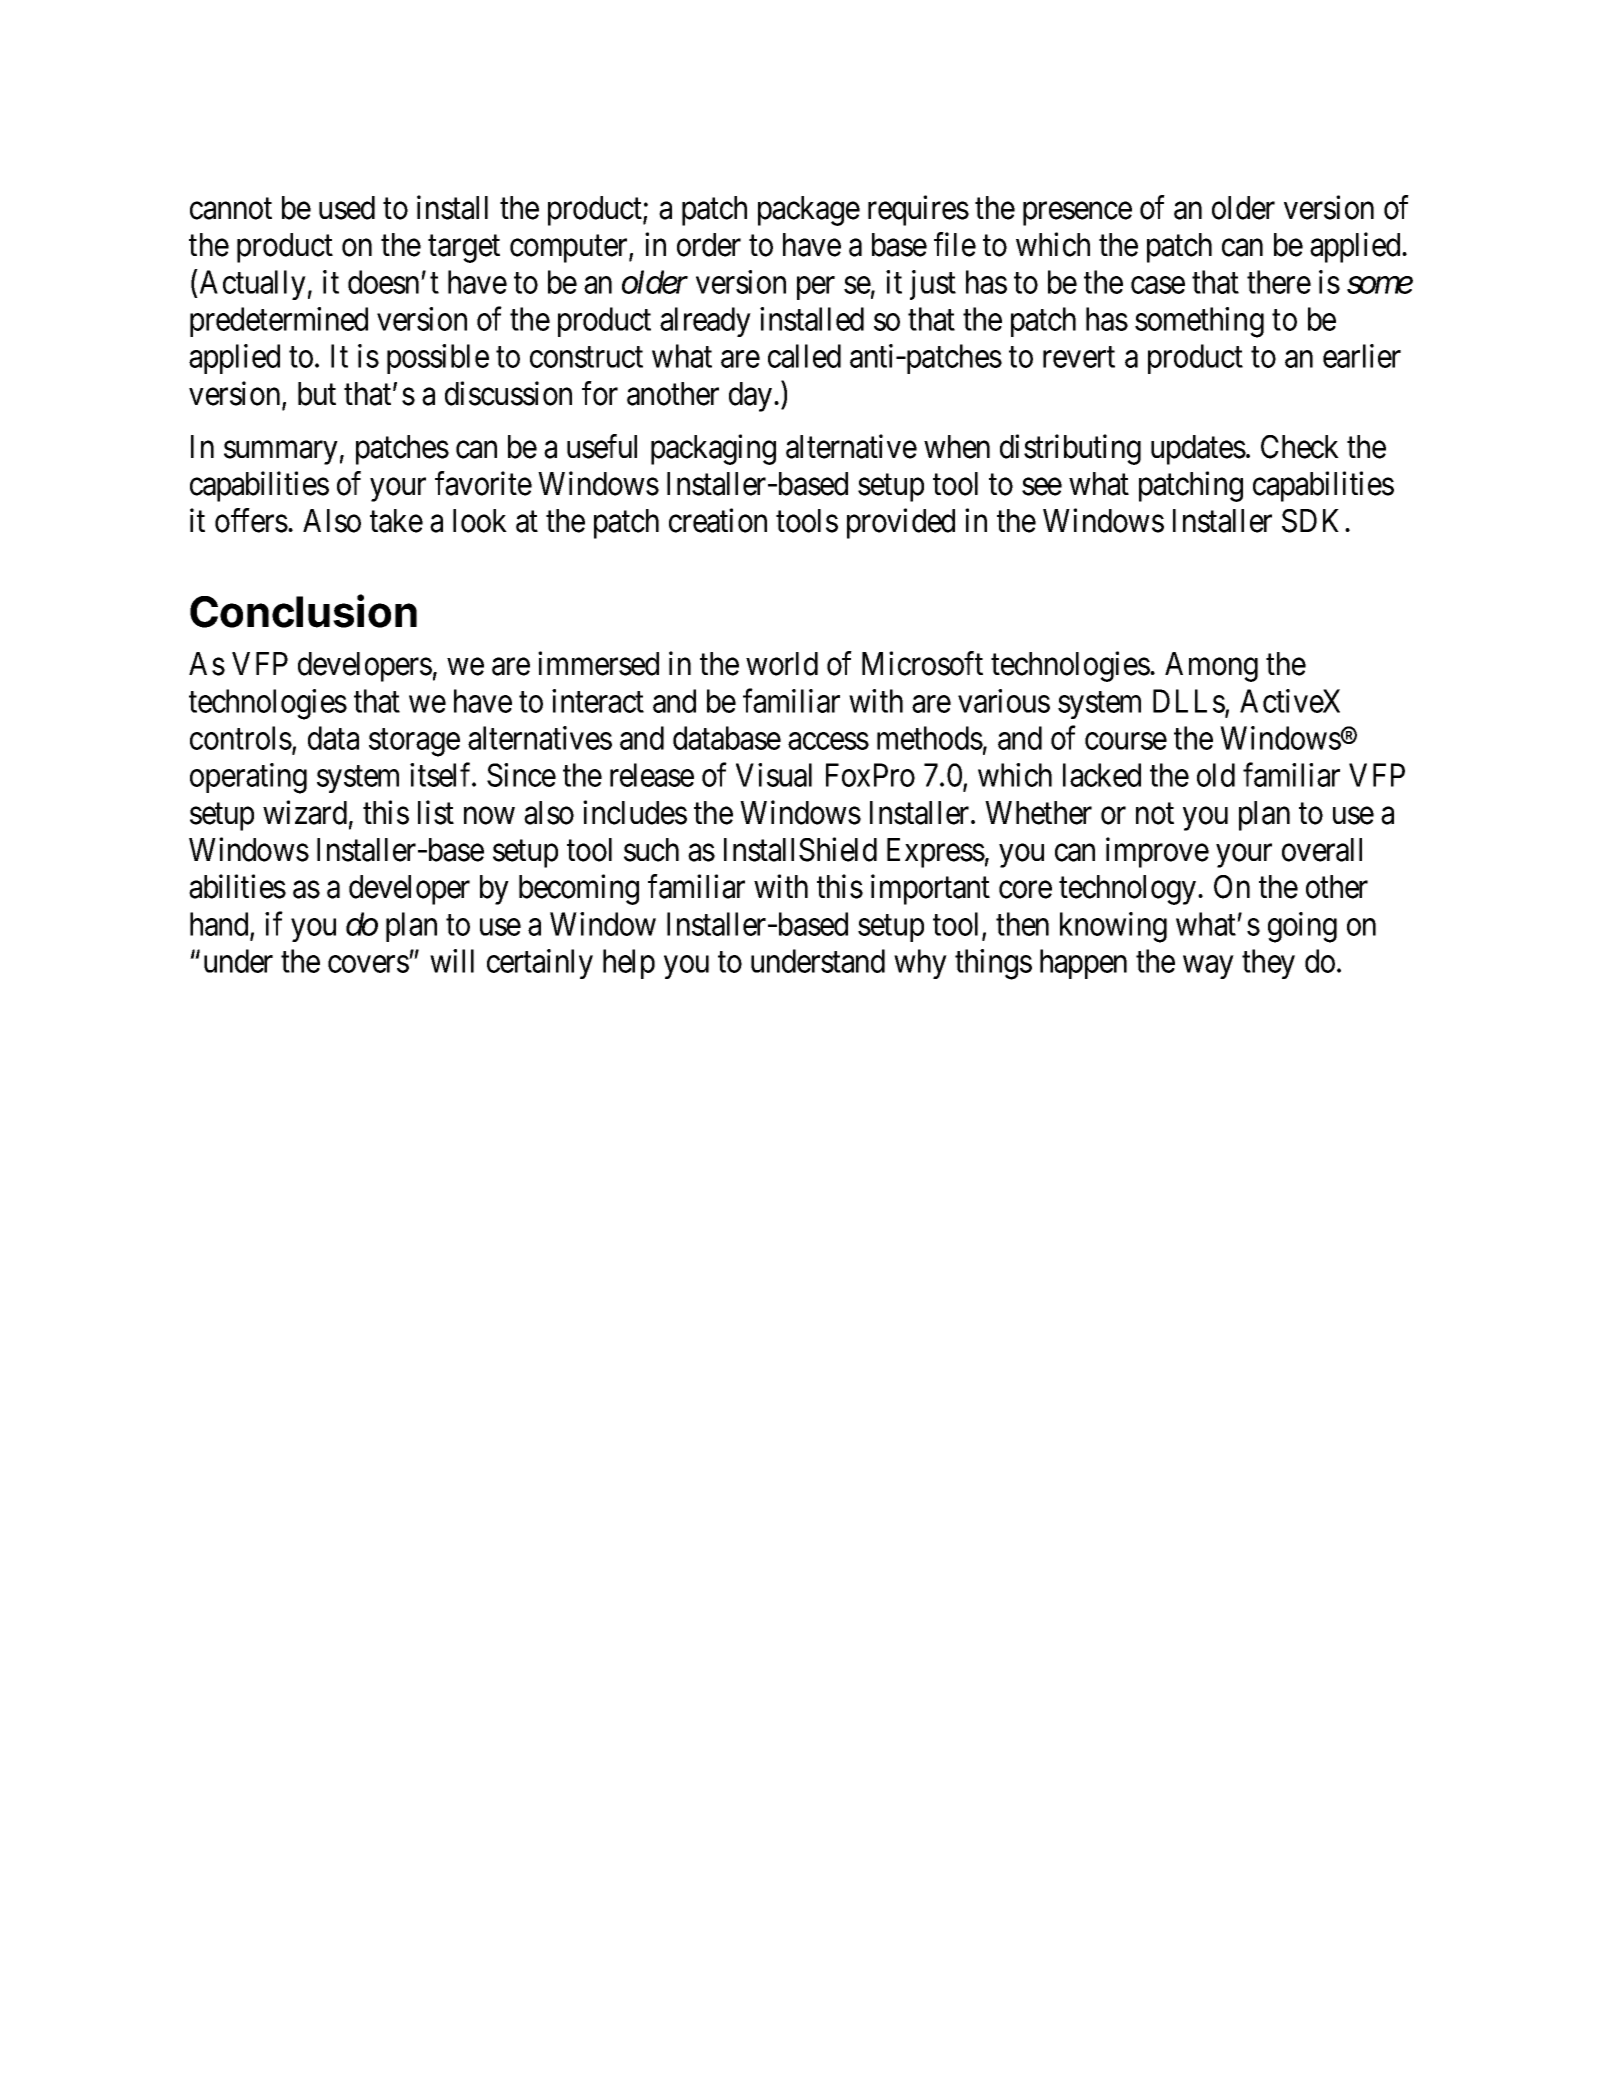  What do you see at coordinates (1314, 521) in the screenshot?
I see `SDK` at bounding box center [1314, 521].
